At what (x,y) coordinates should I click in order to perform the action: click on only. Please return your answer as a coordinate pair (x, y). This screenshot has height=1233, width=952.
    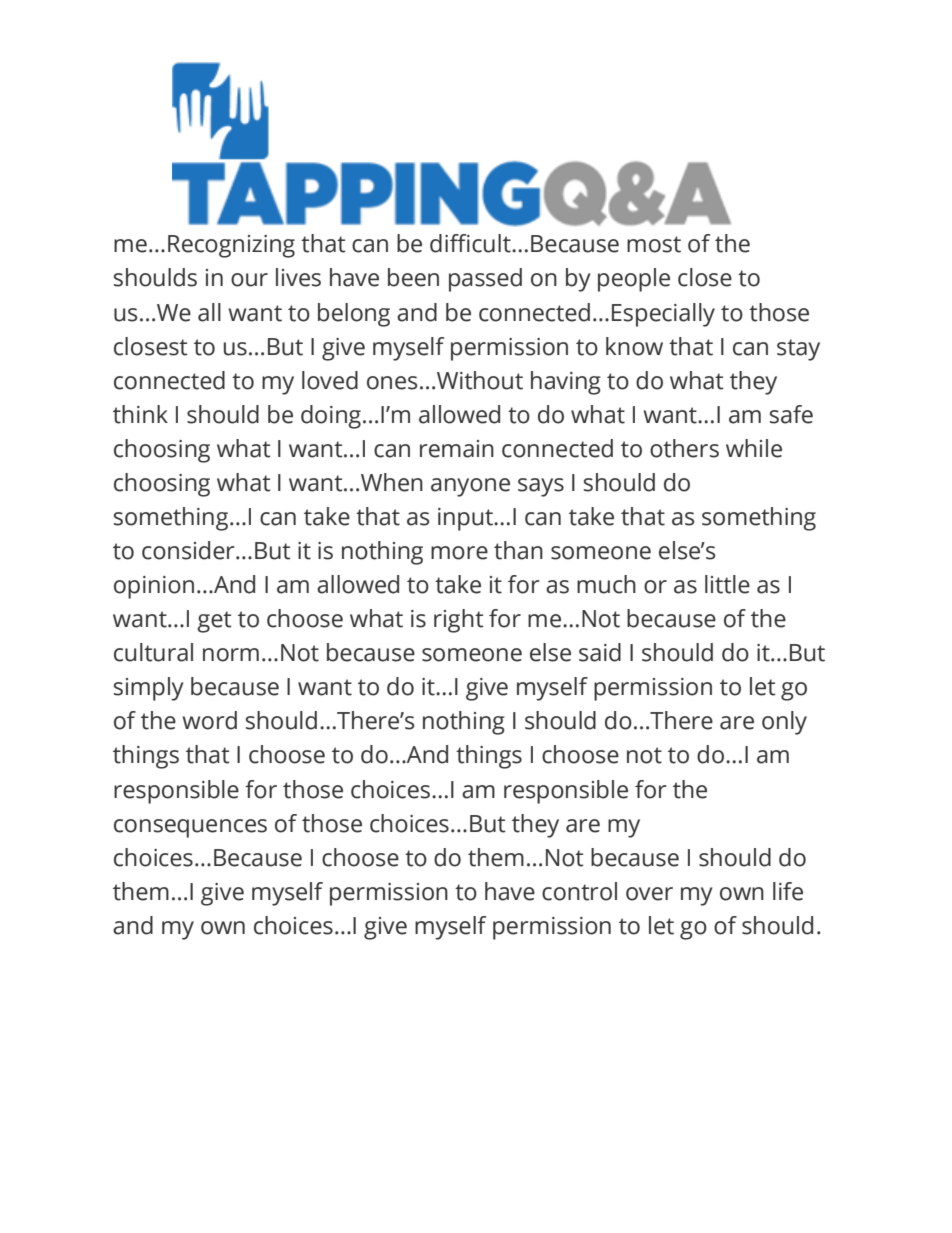
    Looking at the image, I should click on (784, 723).
